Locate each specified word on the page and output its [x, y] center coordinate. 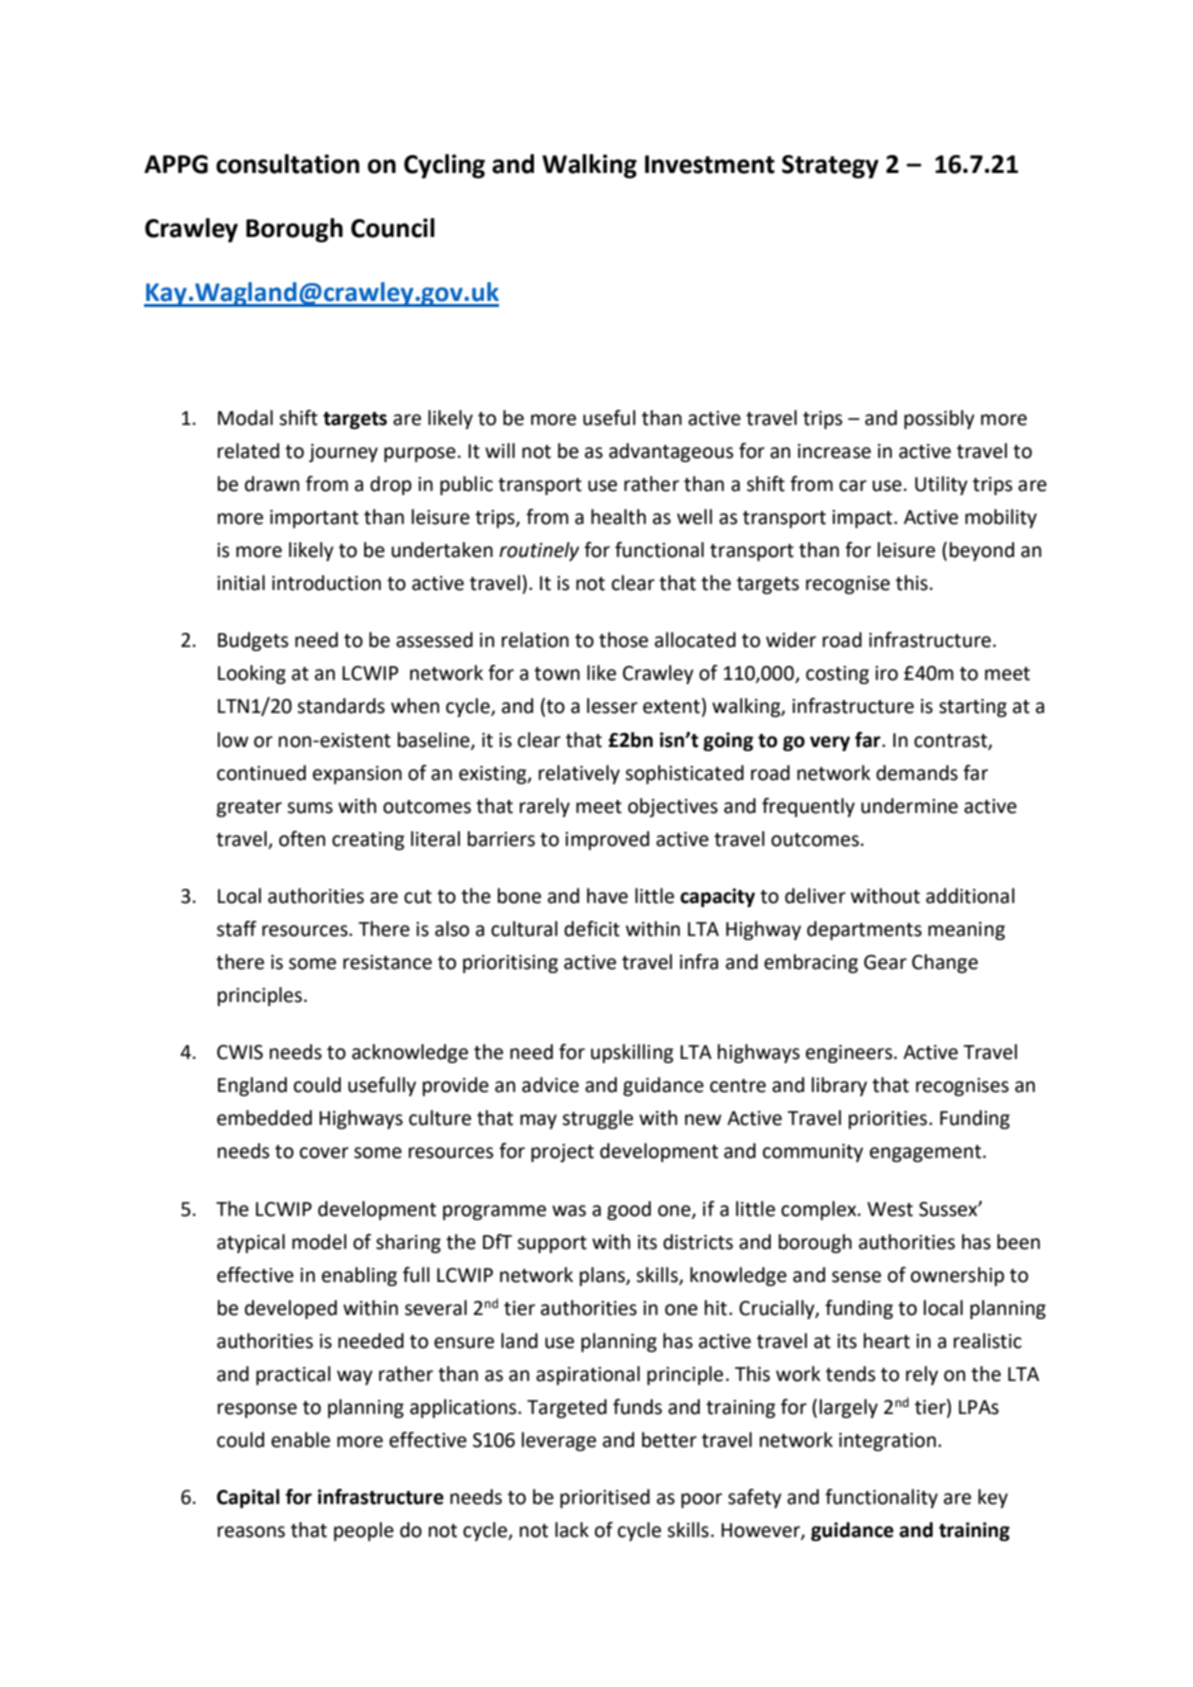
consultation [288, 164]
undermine [909, 806]
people [364, 1531]
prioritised [605, 1498]
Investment [710, 164]
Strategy [830, 167]
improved [607, 840]
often [302, 839]
